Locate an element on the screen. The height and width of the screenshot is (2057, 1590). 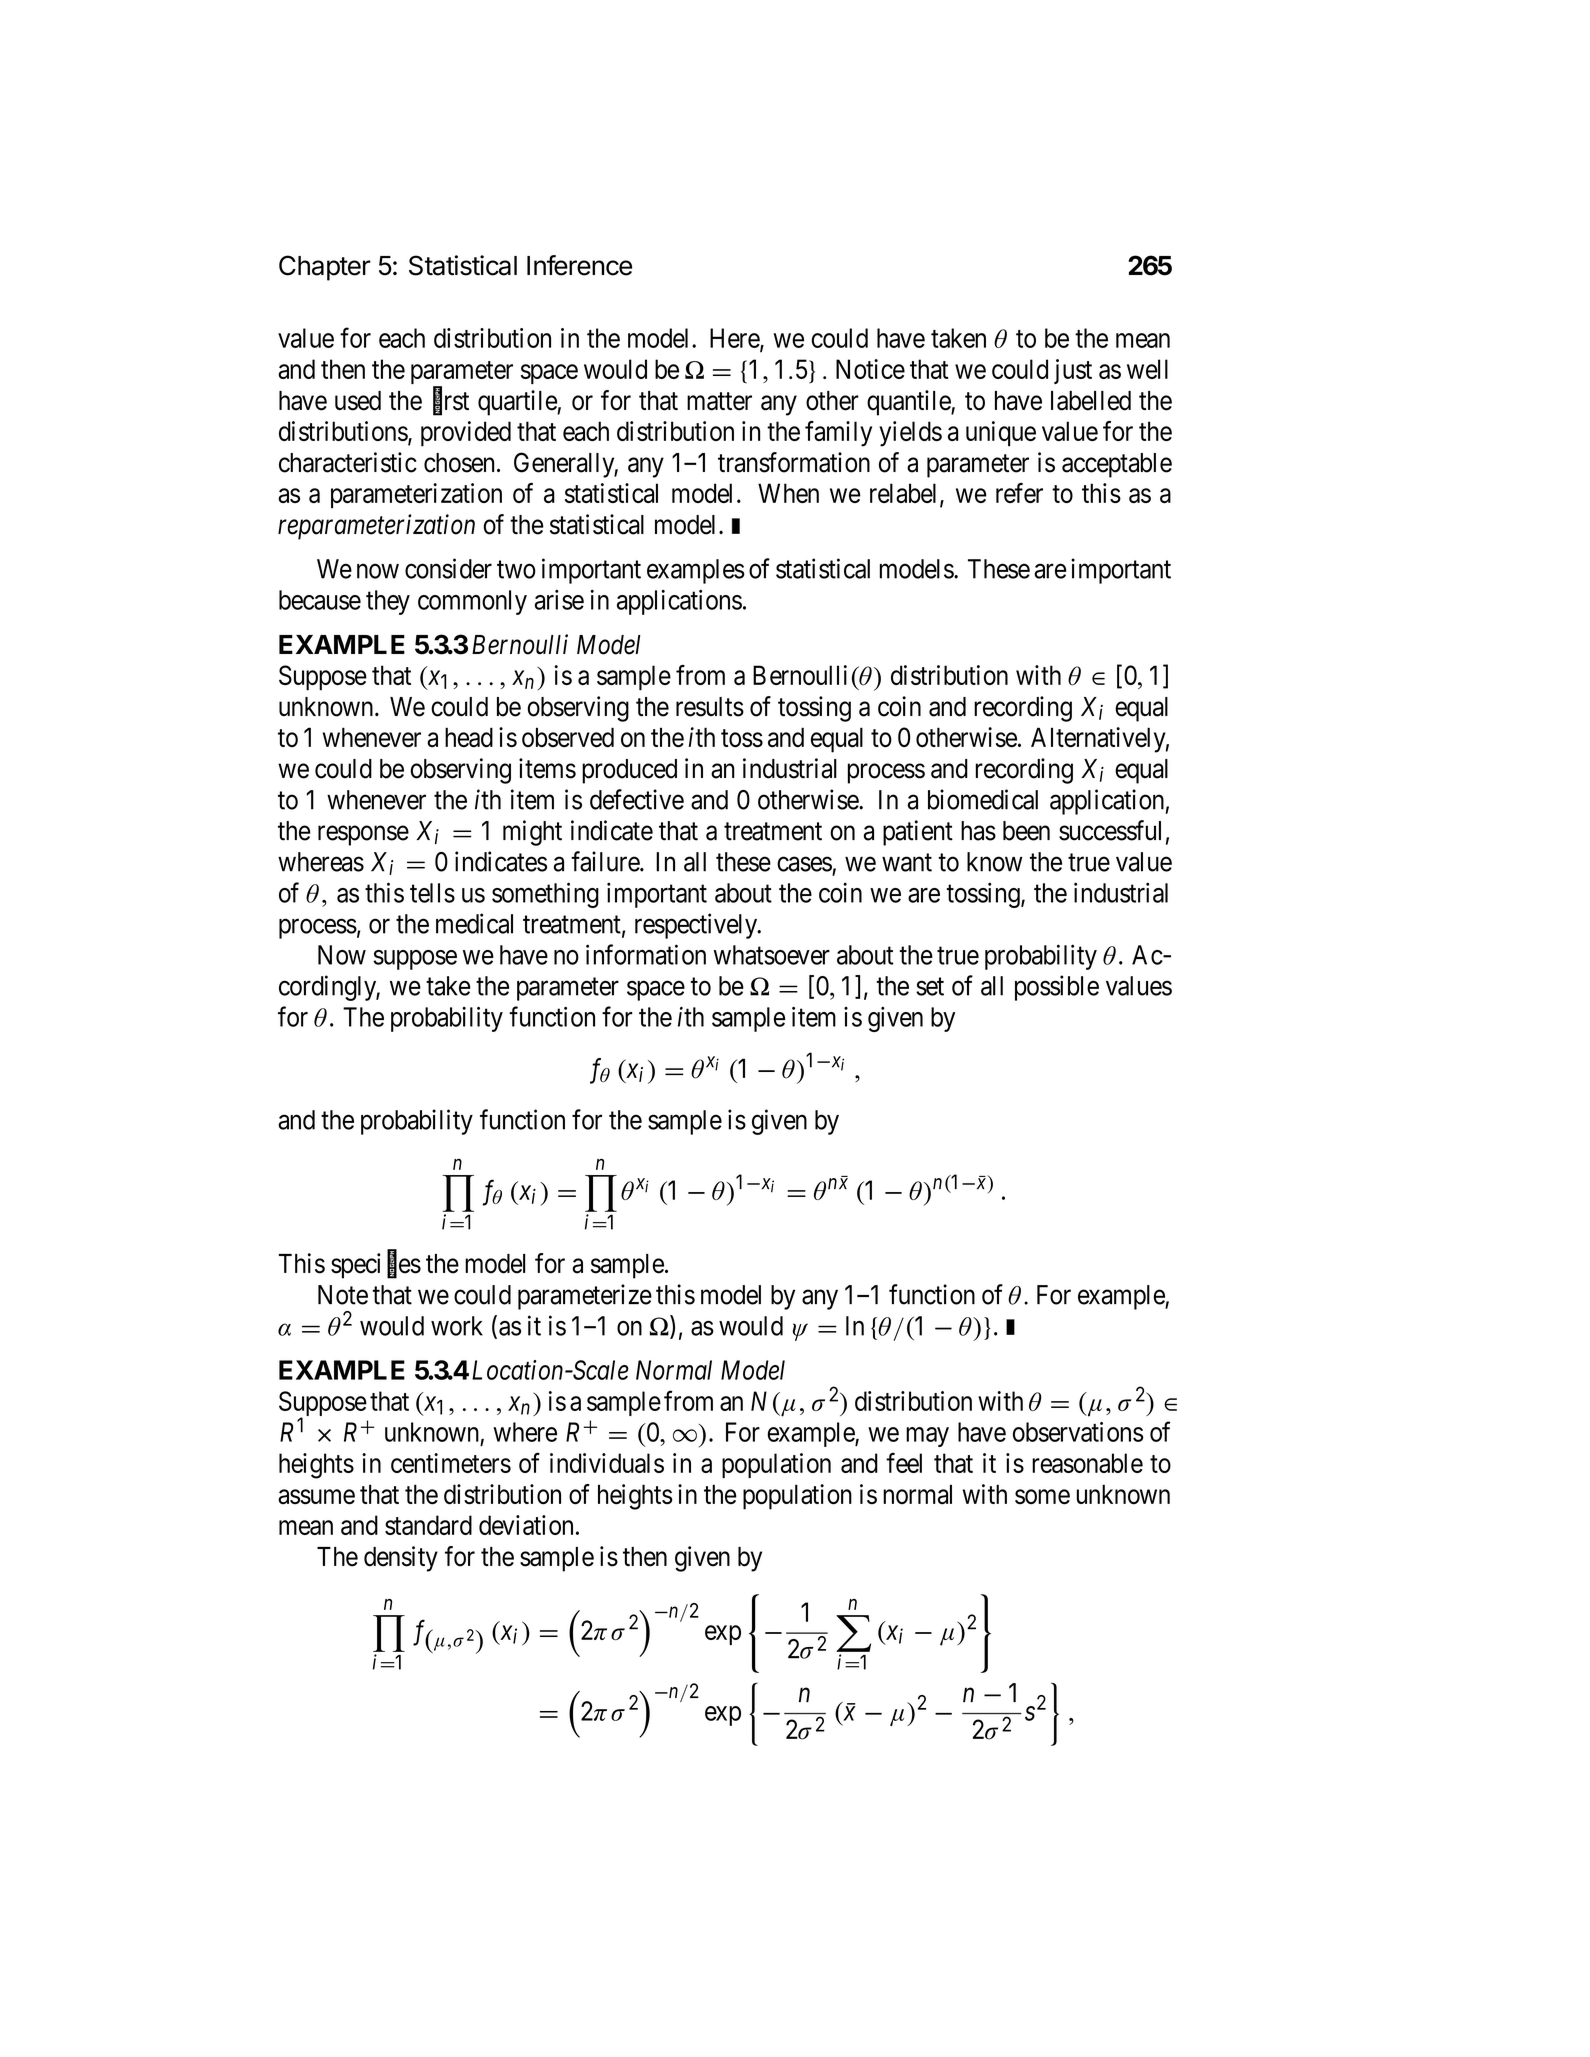
possible is located at coordinates (1057, 988).
